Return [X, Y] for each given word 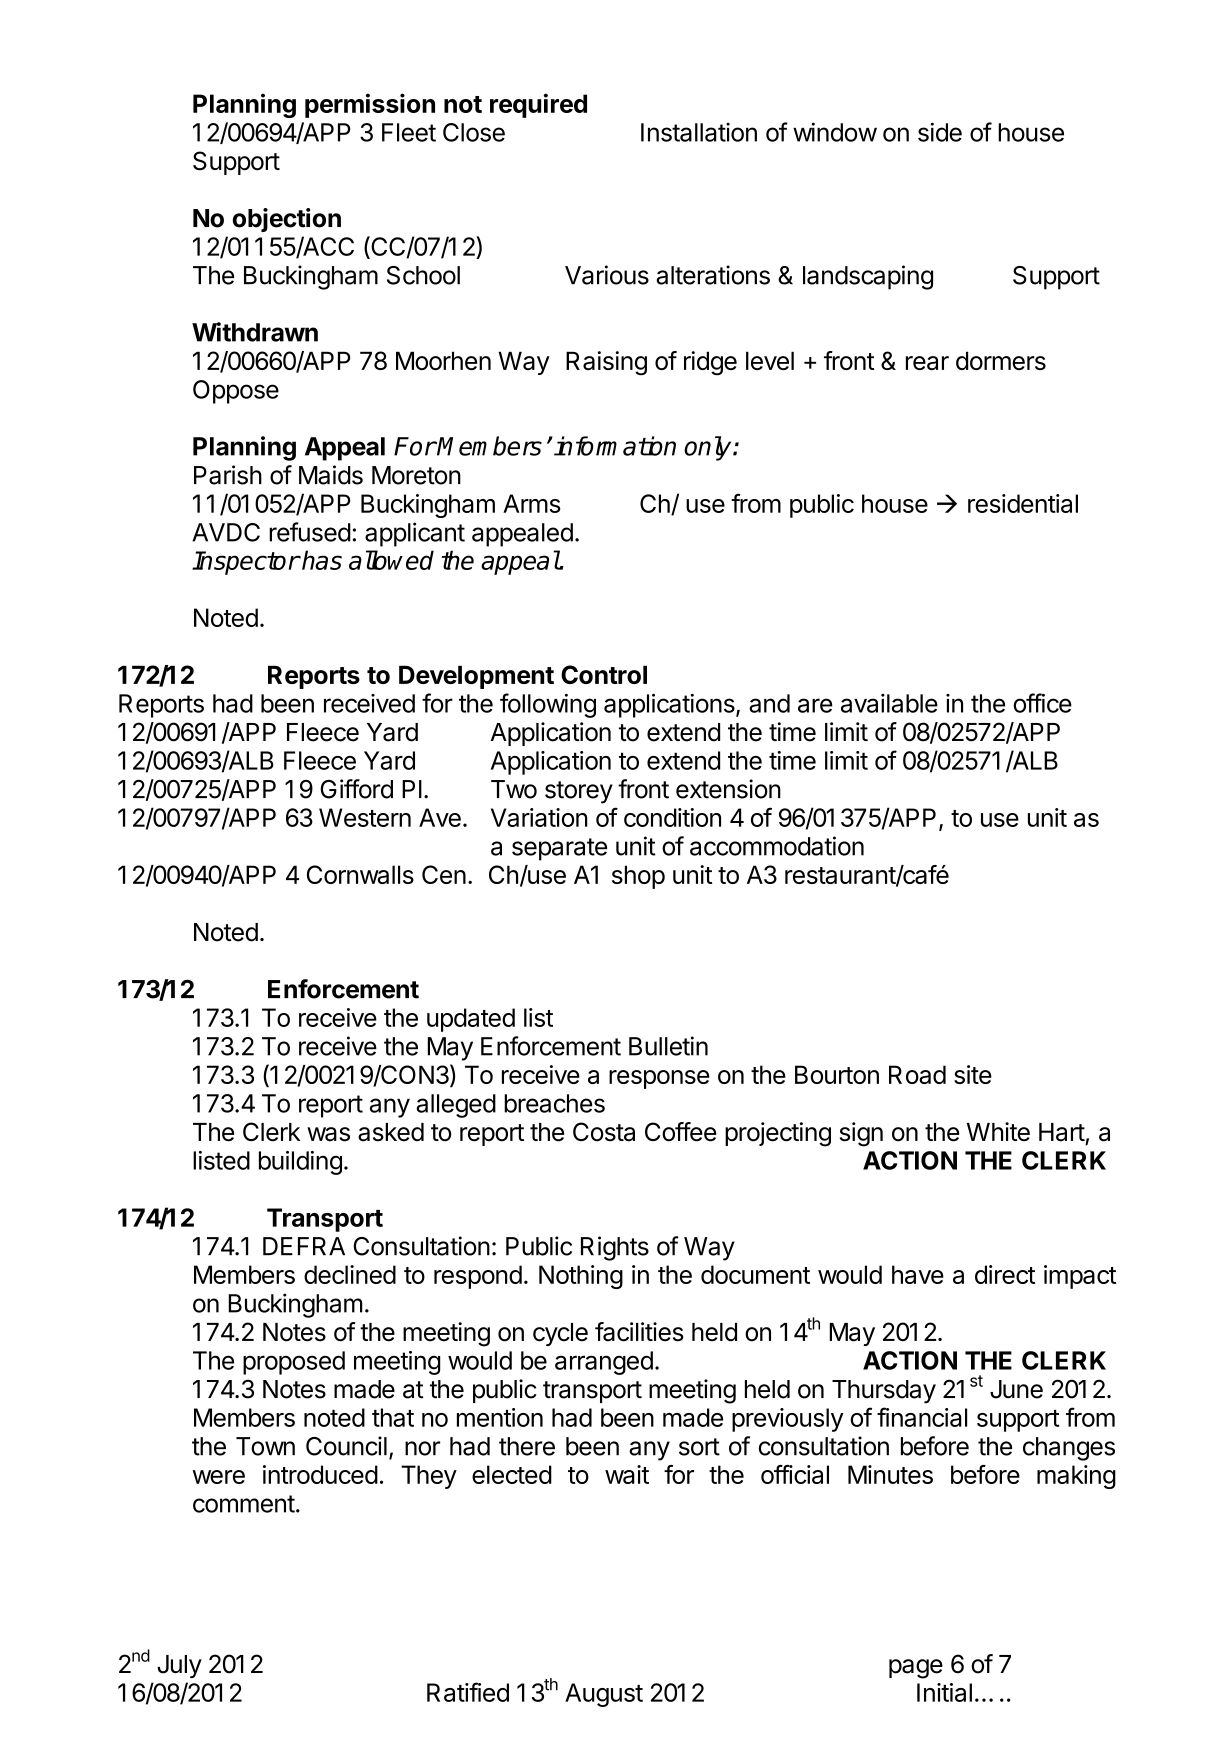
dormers [1001, 360]
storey [579, 792]
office [1042, 703]
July [179, 1666]
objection [287, 220]
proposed [294, 1363]
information [615, 446]
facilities [639, 1332]
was [328, 1134]
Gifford [356, 789]
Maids [331, 475]
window [835, 132]
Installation [699, 132]
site [973, 1074]
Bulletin [668, 1046]
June [1016, 1389]
